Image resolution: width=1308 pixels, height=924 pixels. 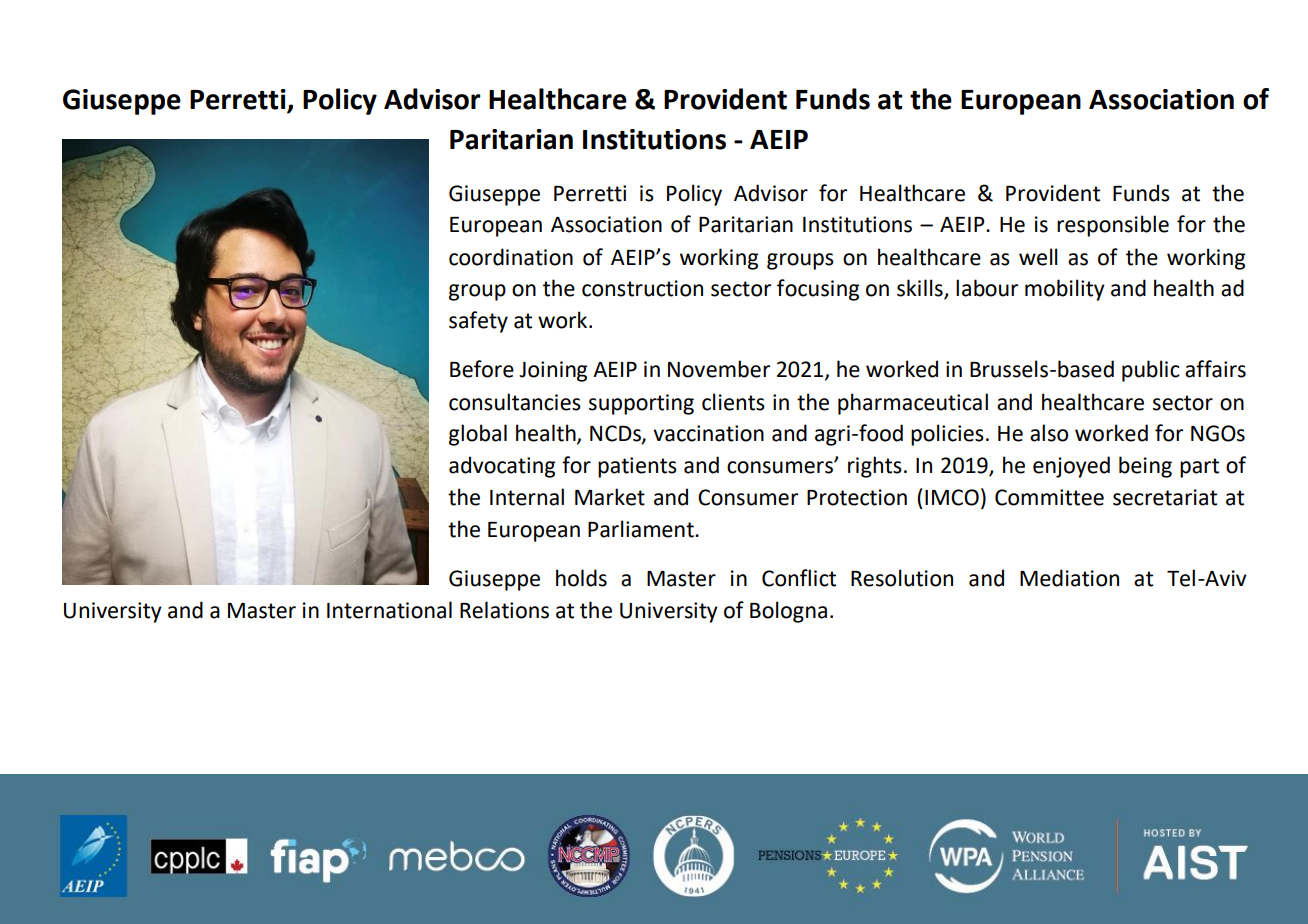 I want to click on November, so click(x=719, y=369).
